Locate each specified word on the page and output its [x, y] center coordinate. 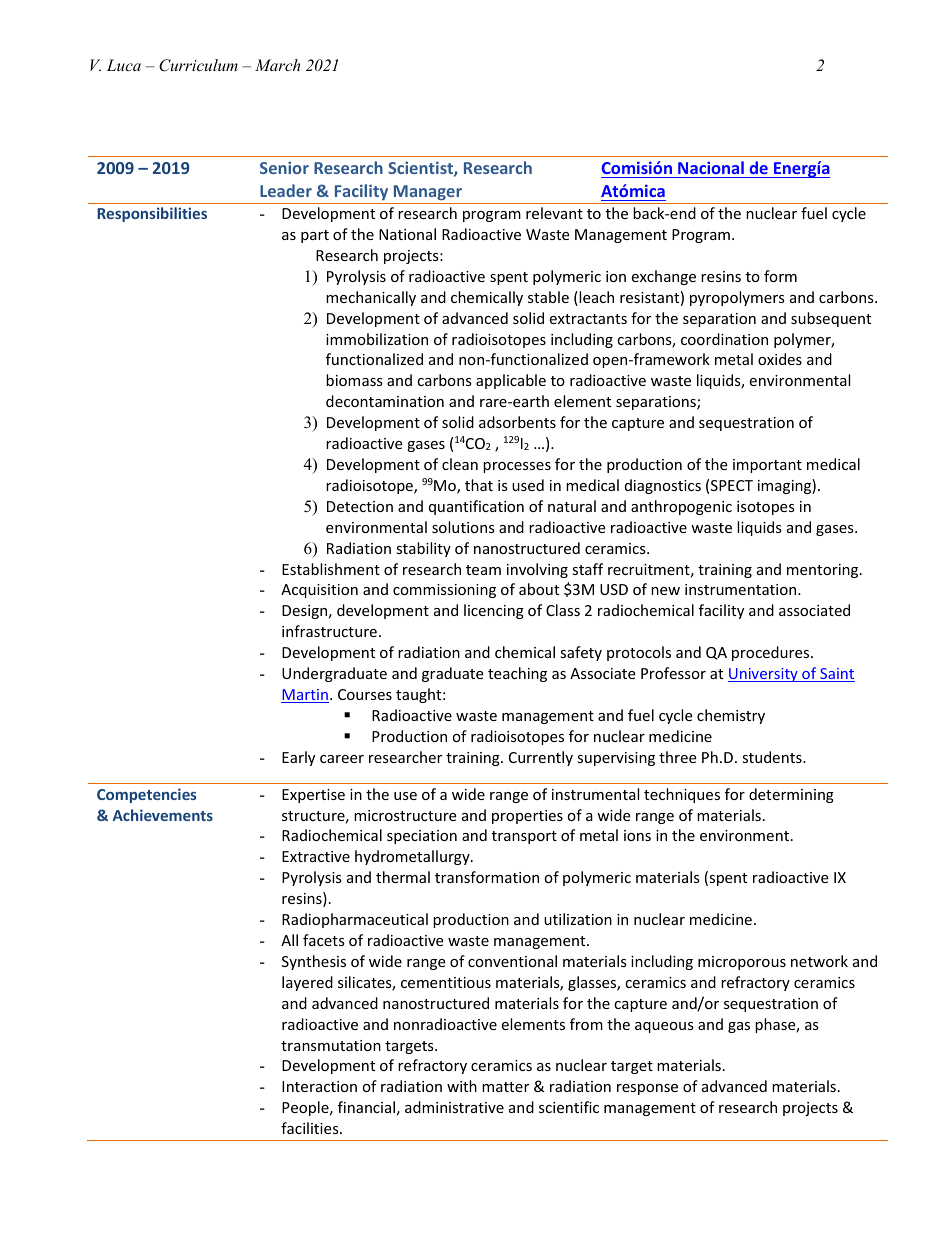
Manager [428, 193]
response [647, 1089]
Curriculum [198, 65]
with [462, 1086]
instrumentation [742, 589]
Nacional [711, 169]
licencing [494, 611]
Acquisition [319, 591]
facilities [311, 1128]
